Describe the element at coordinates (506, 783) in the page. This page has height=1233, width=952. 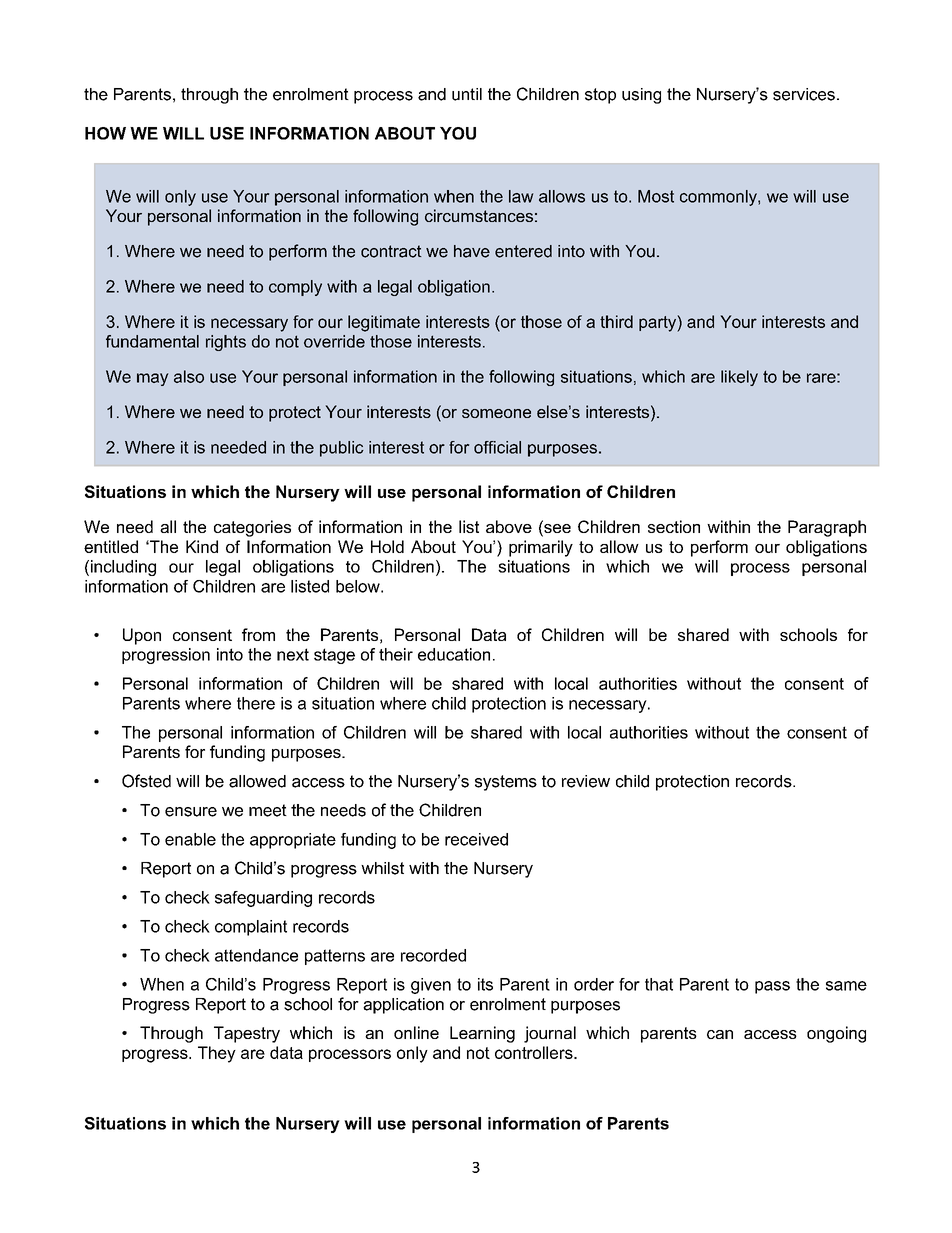
I see `systems` at that location.
